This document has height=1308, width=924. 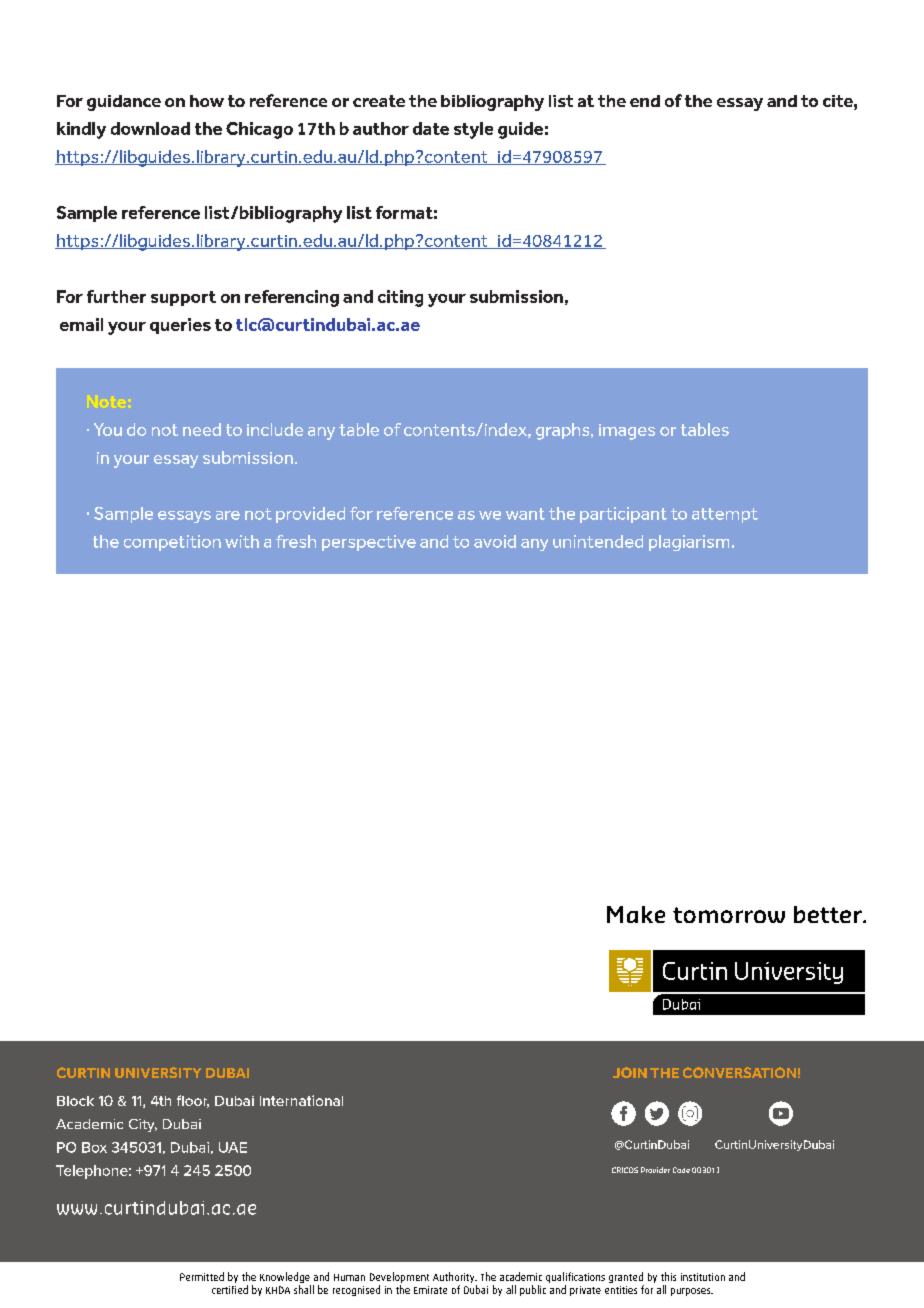 I want to click on Emirate, so click(x=430, y=1290).
